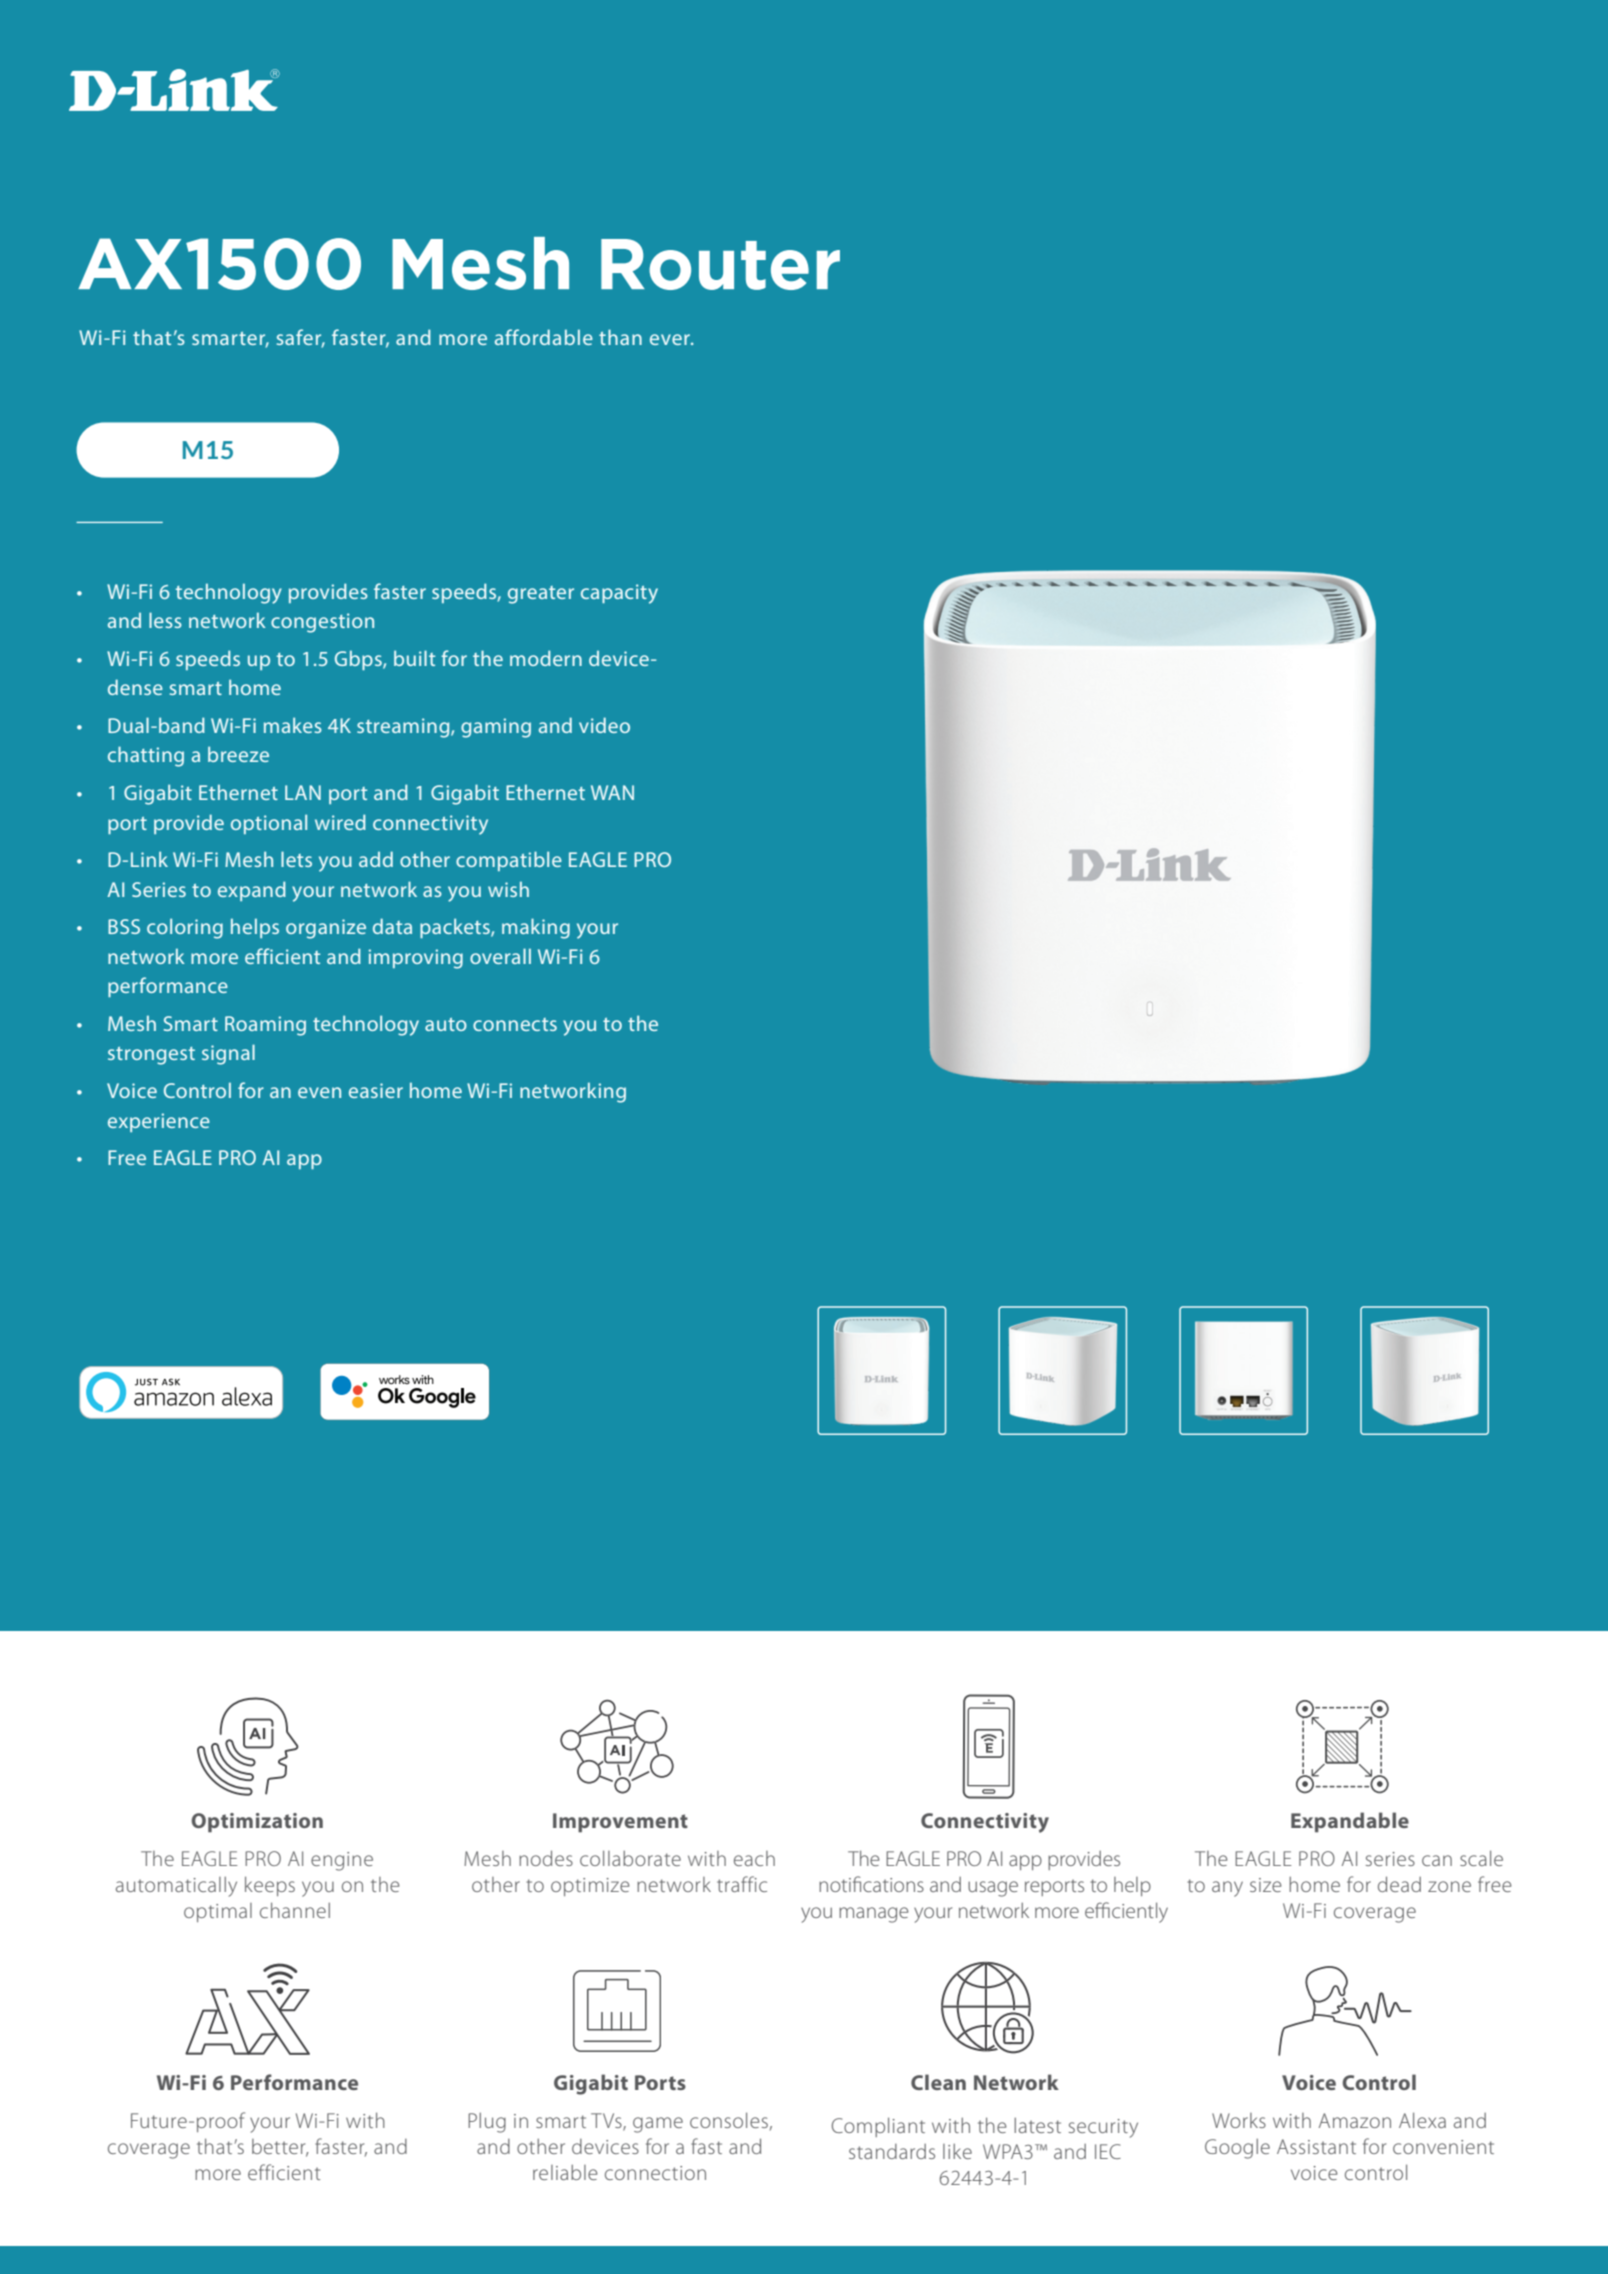 This screenshot has height=2274, width=1608. What do you see at coordinates (544, 337) in the screenshot?
I see `affordable` at bounding box center [544, 337].
